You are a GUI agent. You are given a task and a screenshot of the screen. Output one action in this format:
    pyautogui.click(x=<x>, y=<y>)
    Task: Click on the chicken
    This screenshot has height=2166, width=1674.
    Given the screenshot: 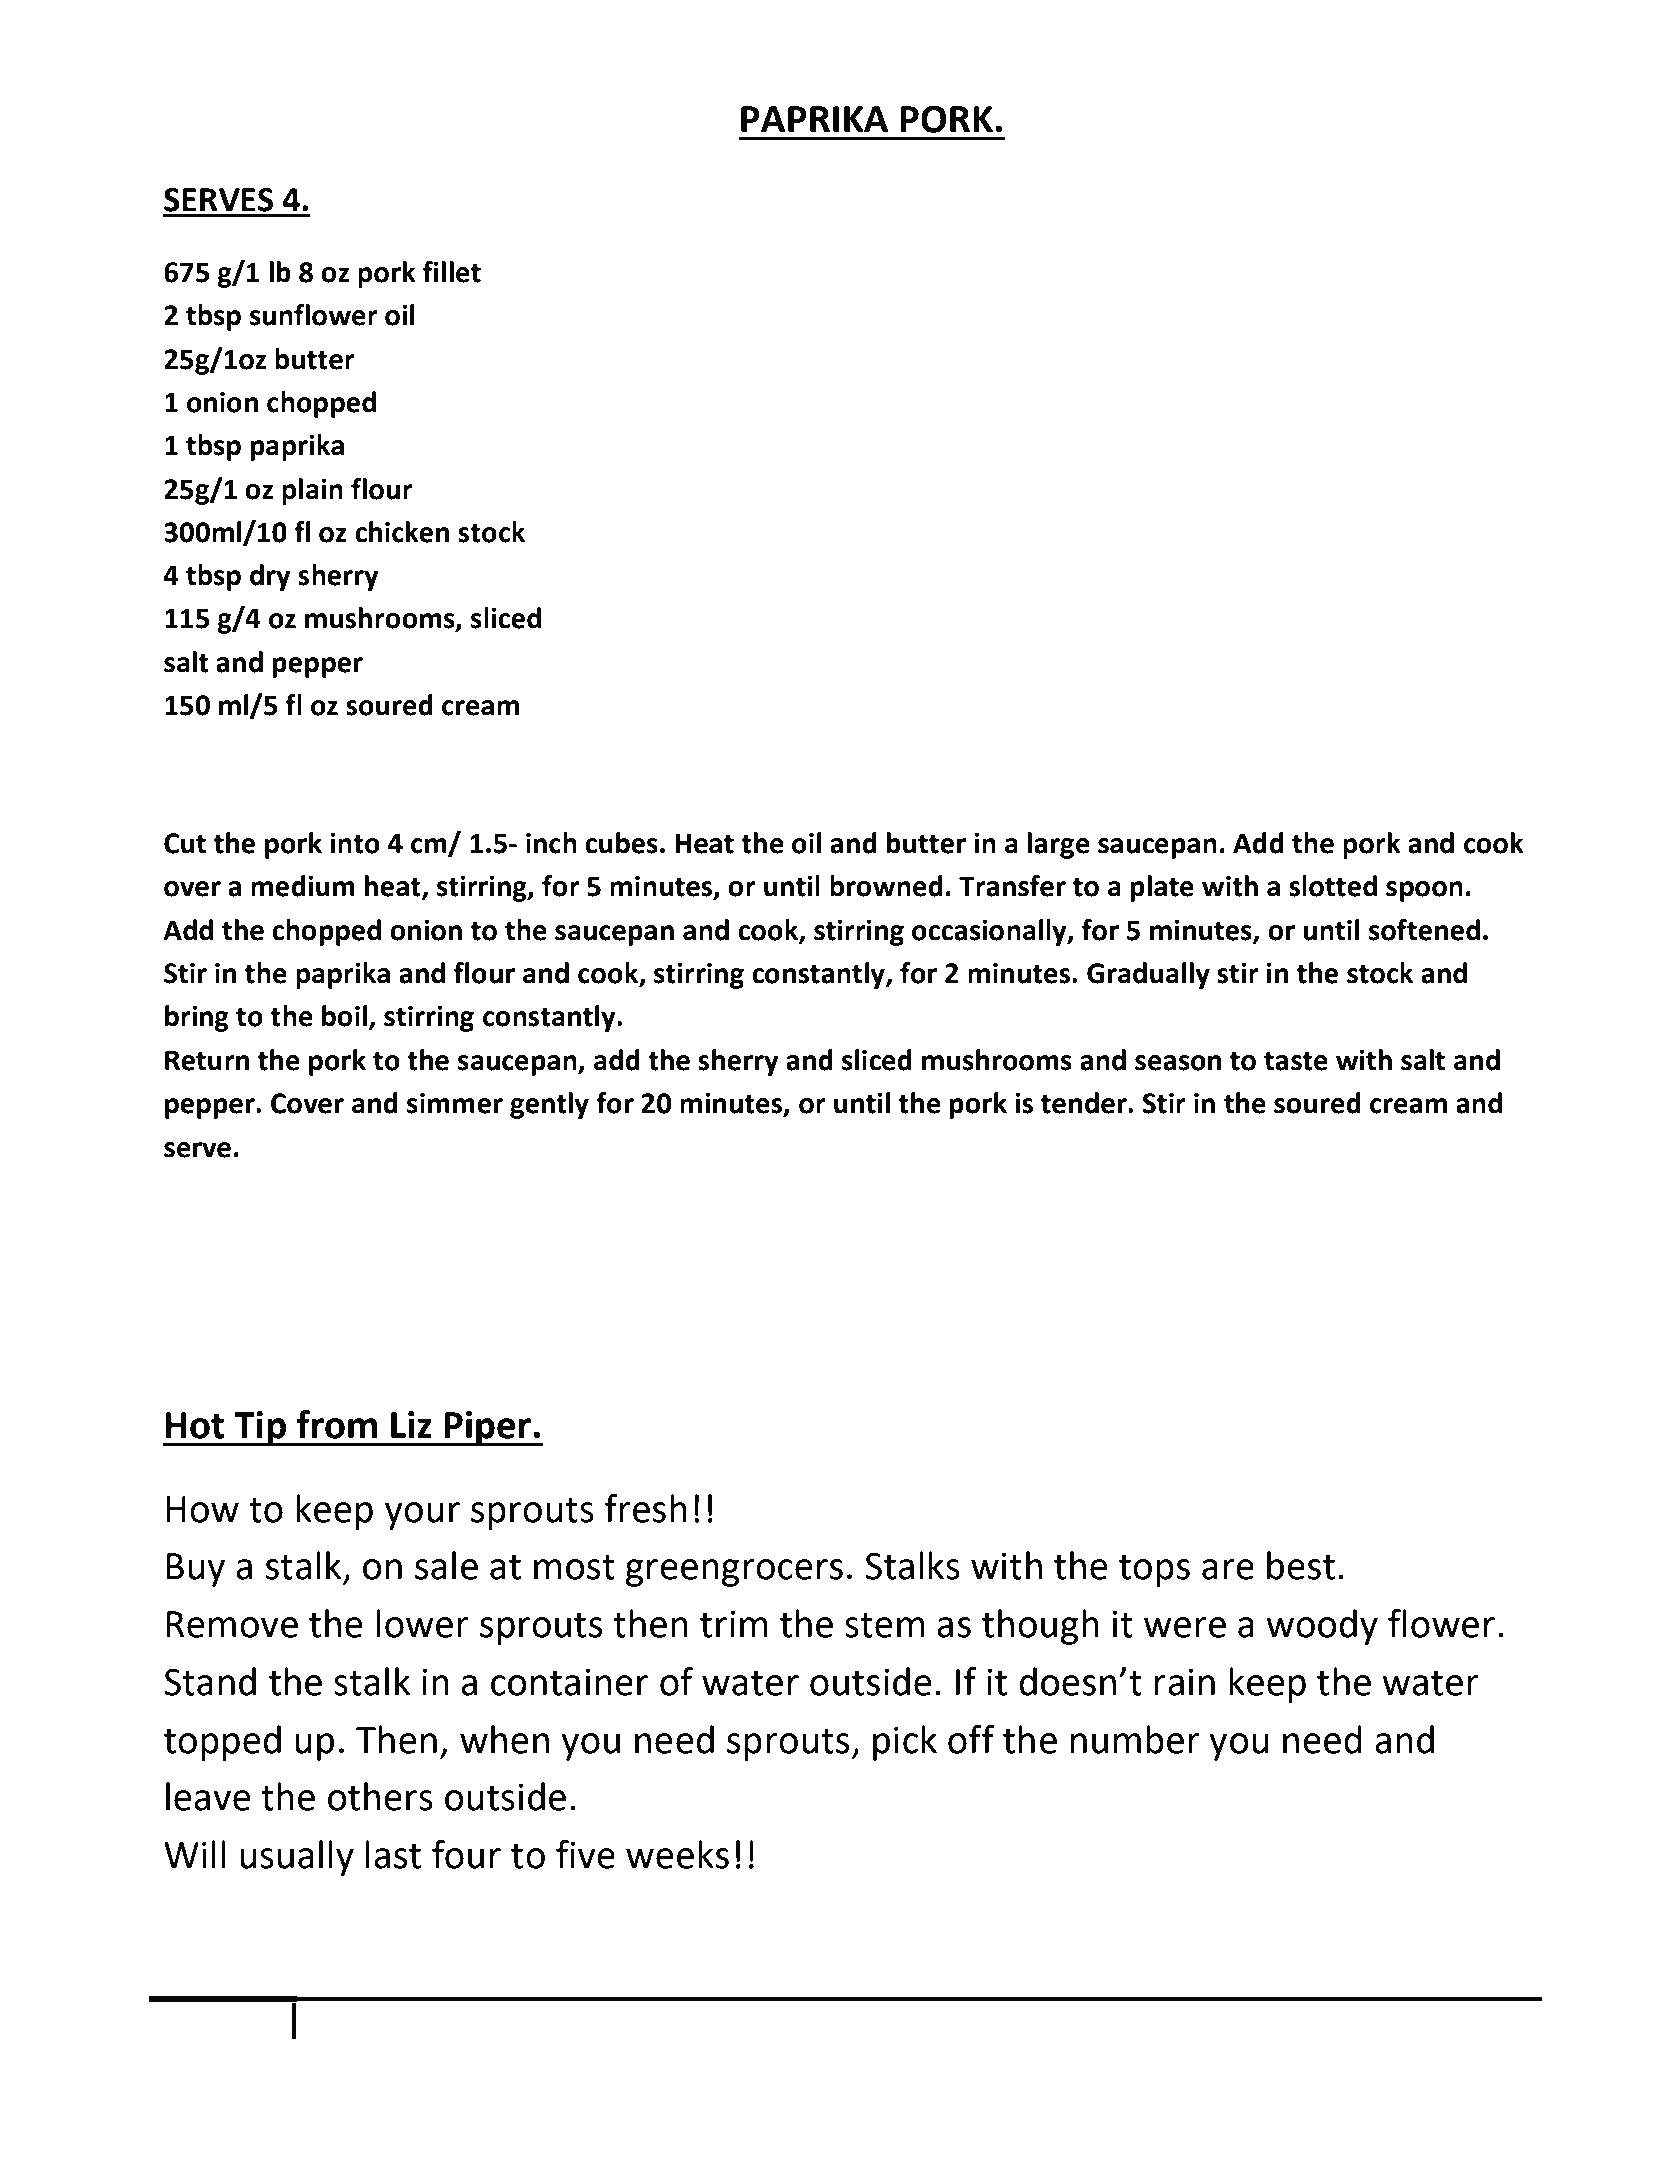 What is the action you would take?
    pyautogui.click(x=402, y=532)
